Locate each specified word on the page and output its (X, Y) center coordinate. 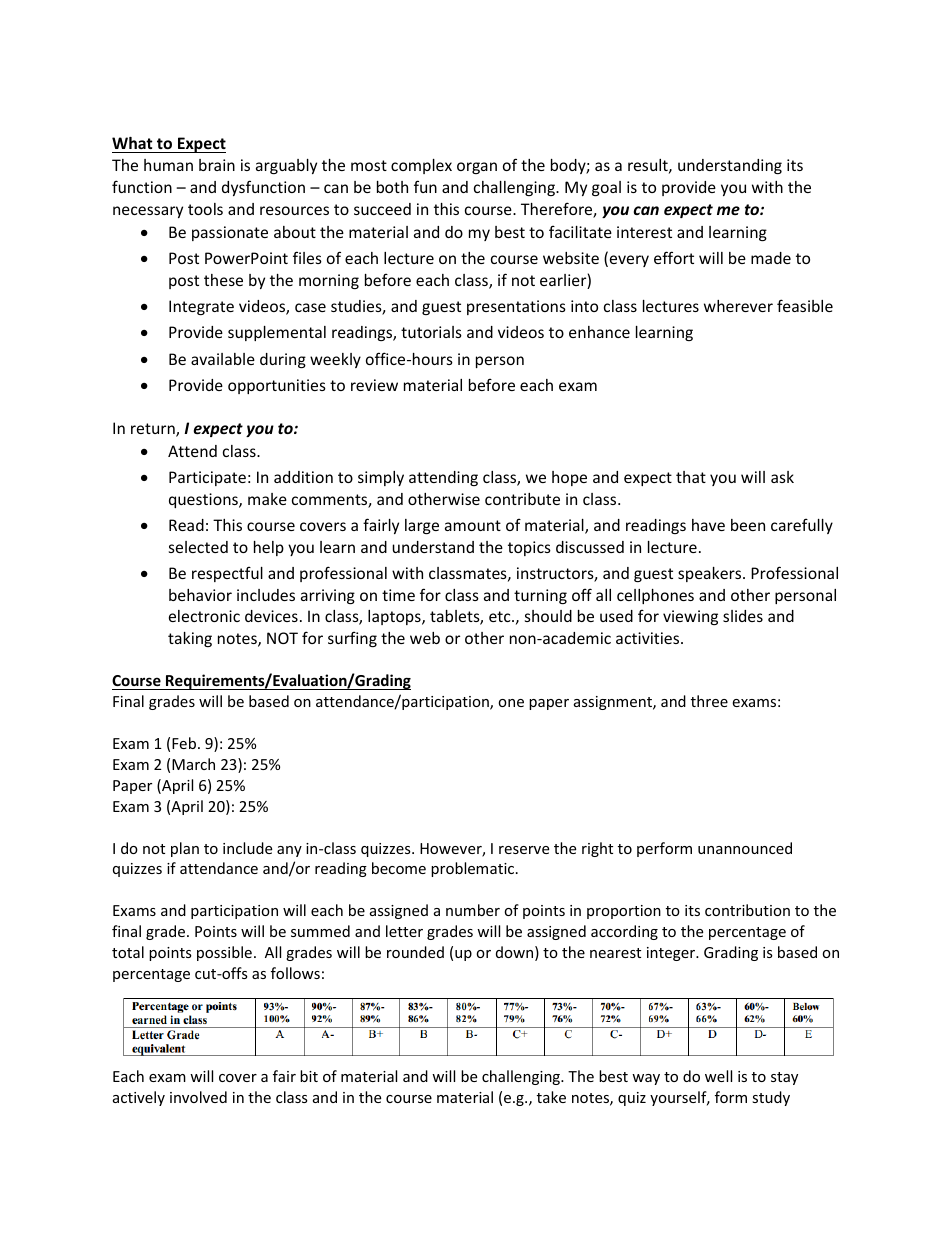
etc (501, 616)
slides (743, 616)
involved (198, 1097)
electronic (204, 616)
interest (644, 232)
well (718, 1076)
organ (477, 168)
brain (217, 165)
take (551, 1097)
